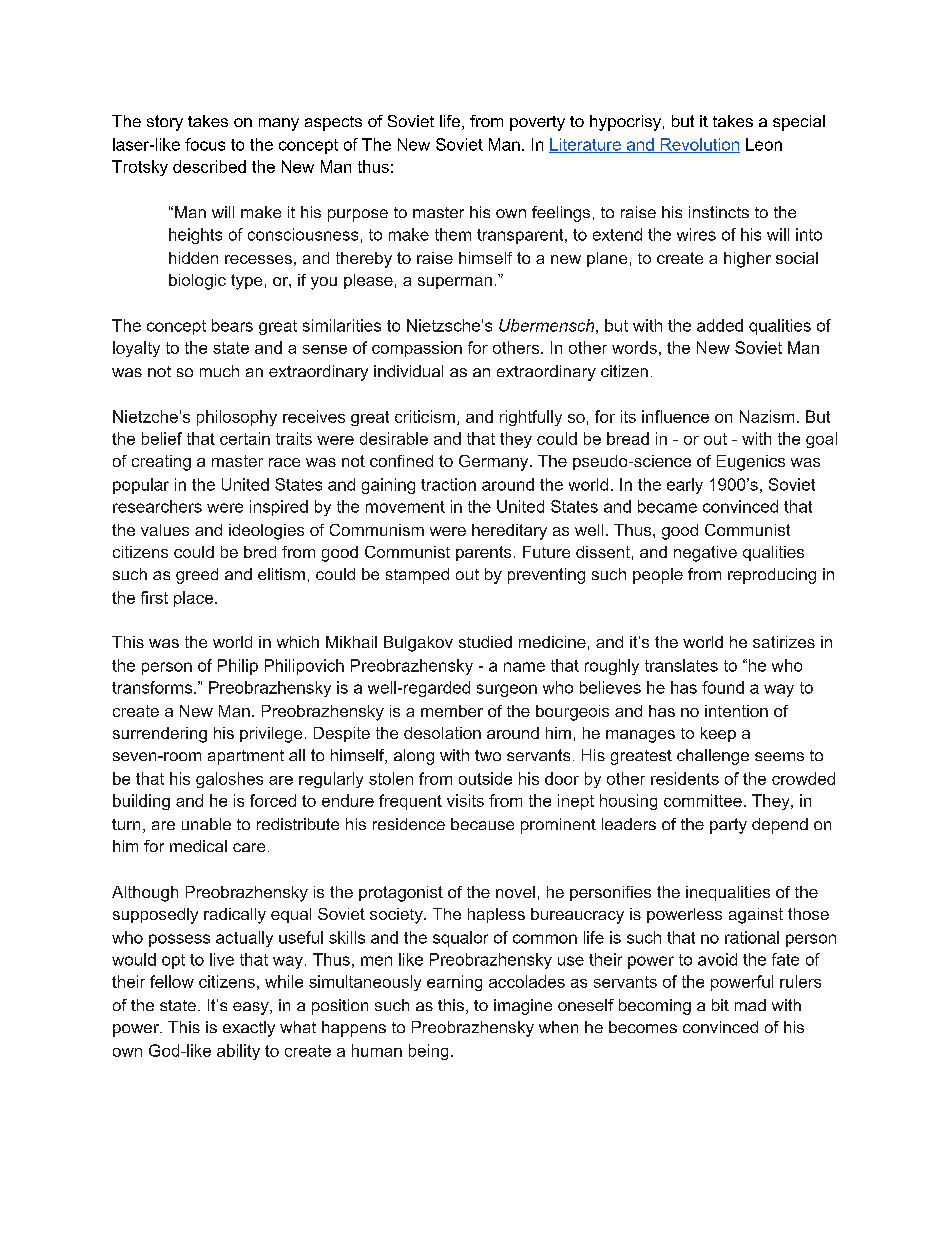 Image resolution: width=952 pixels, height=1233 pixels. What do you see at coordinates (751, 463) in the screenshot?
I see `Eugenics` at bounding box center [751, 463].
